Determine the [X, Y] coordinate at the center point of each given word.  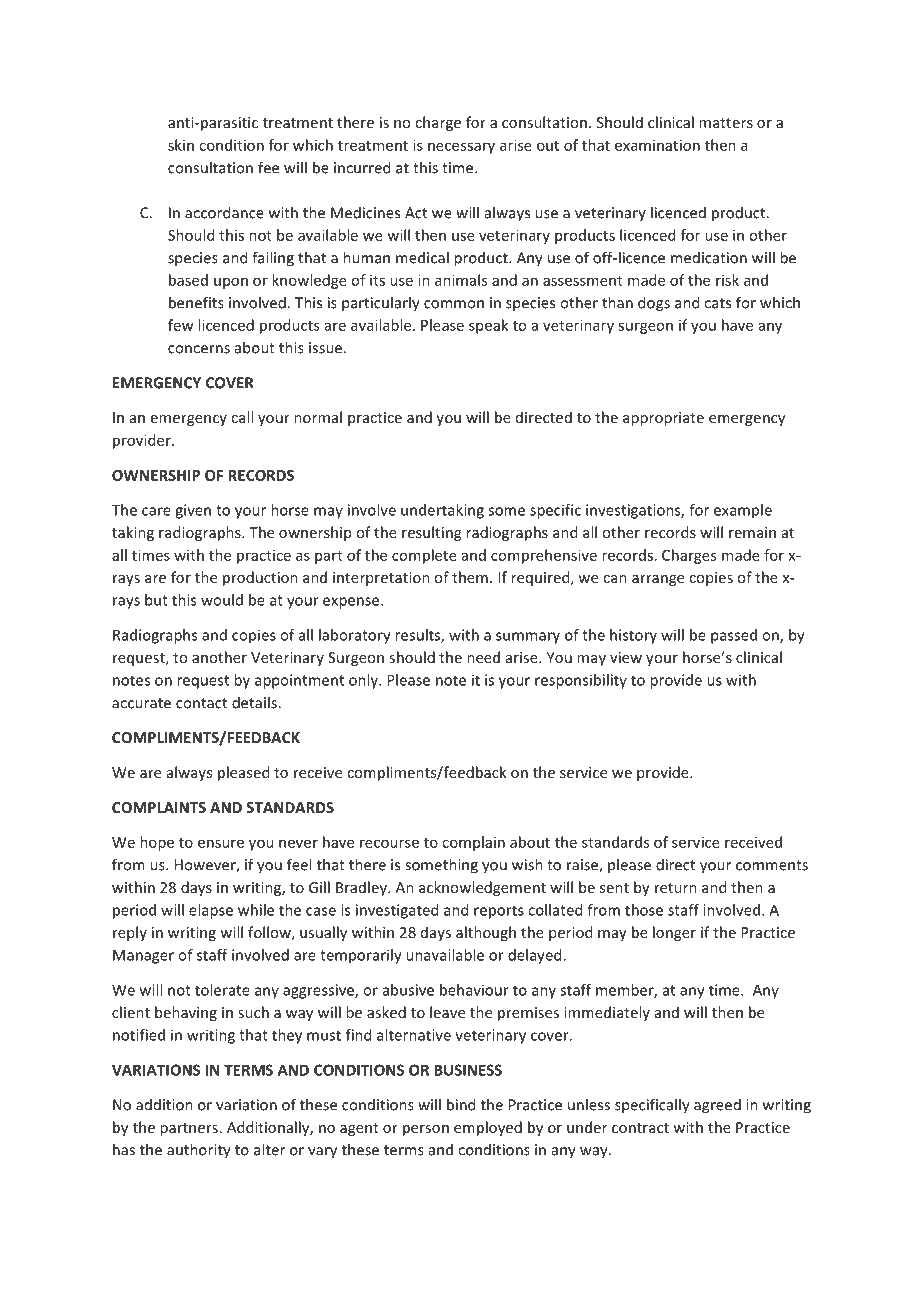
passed [734, 636]
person [426, 1130]
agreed [717, 1106]
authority [199, 1151]
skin [181, 145]
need [483, 657]
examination [657, 145]
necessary [461, 148]
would [222, 600]
